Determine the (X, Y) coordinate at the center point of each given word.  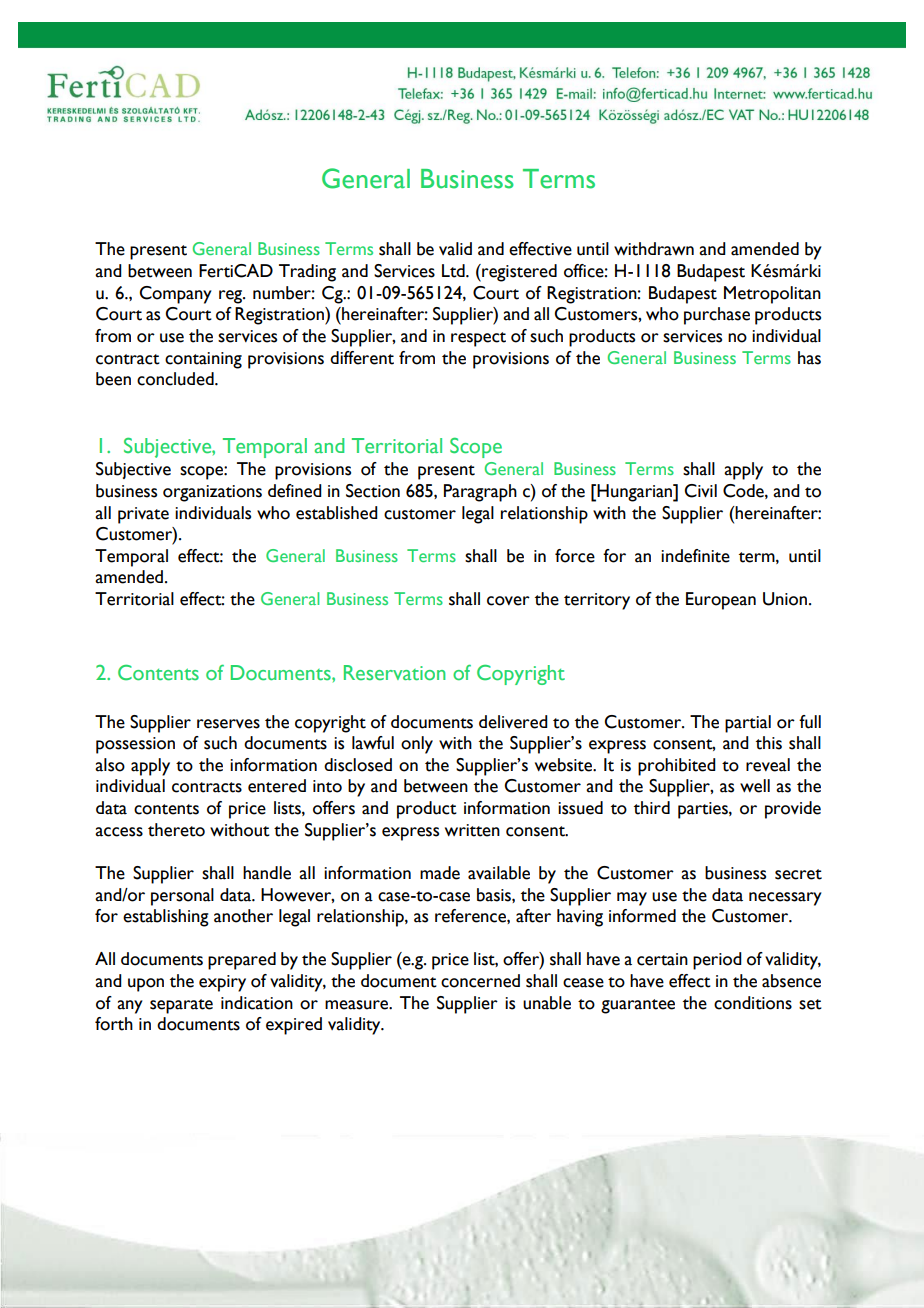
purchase (717, 316)
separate (181, 1006)
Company (175, 295)
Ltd (454, 271)
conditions (753, 1003)
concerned (480, 981)
